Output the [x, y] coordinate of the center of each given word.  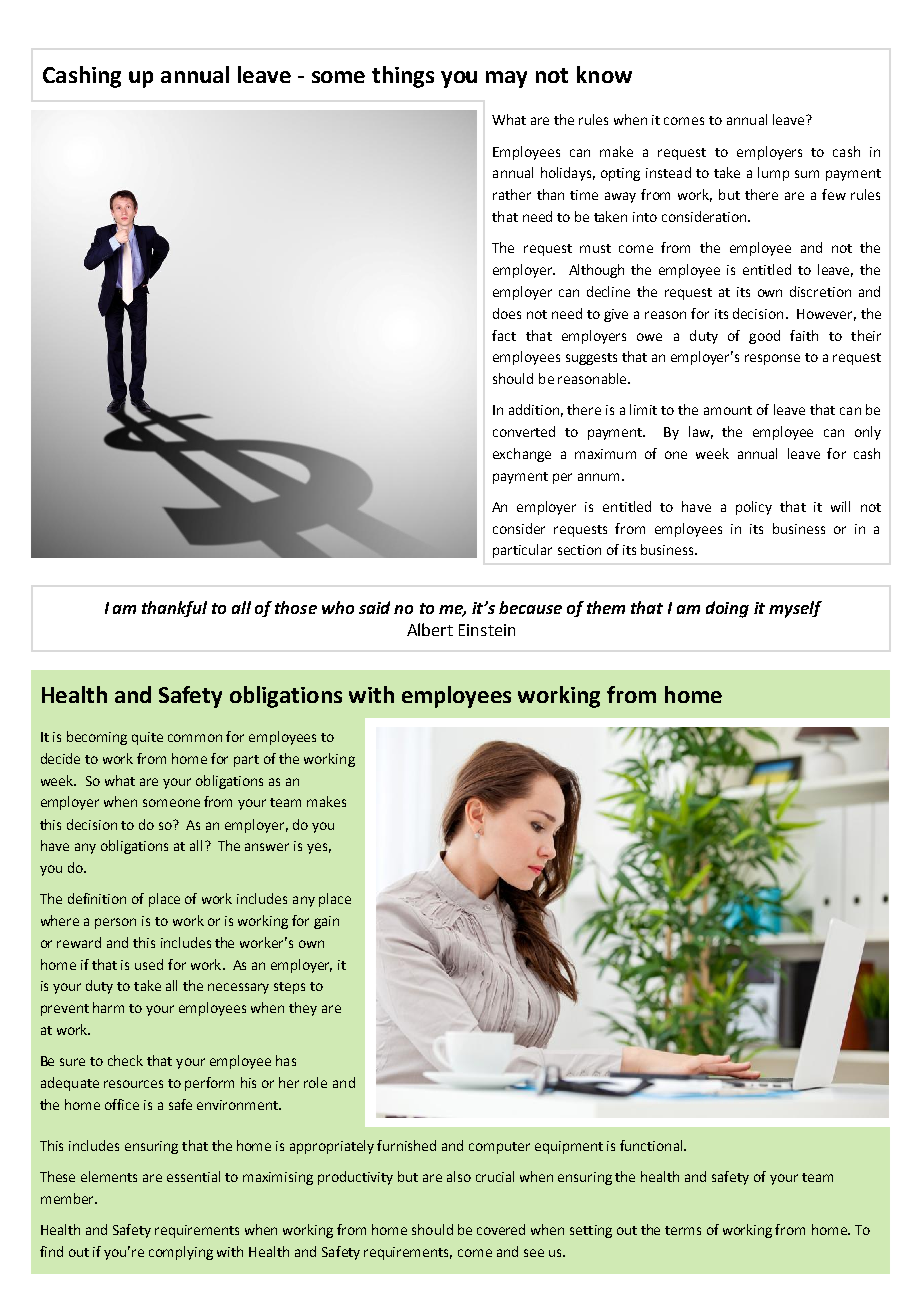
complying [181, 1253]
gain [326, 922]
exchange [522, 455]
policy [754, 508]
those [296, 607]
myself [795, 609]
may [506, 79]
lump [773, 174]
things [403, 77]
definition [97, 898]
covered [501, 1229]
